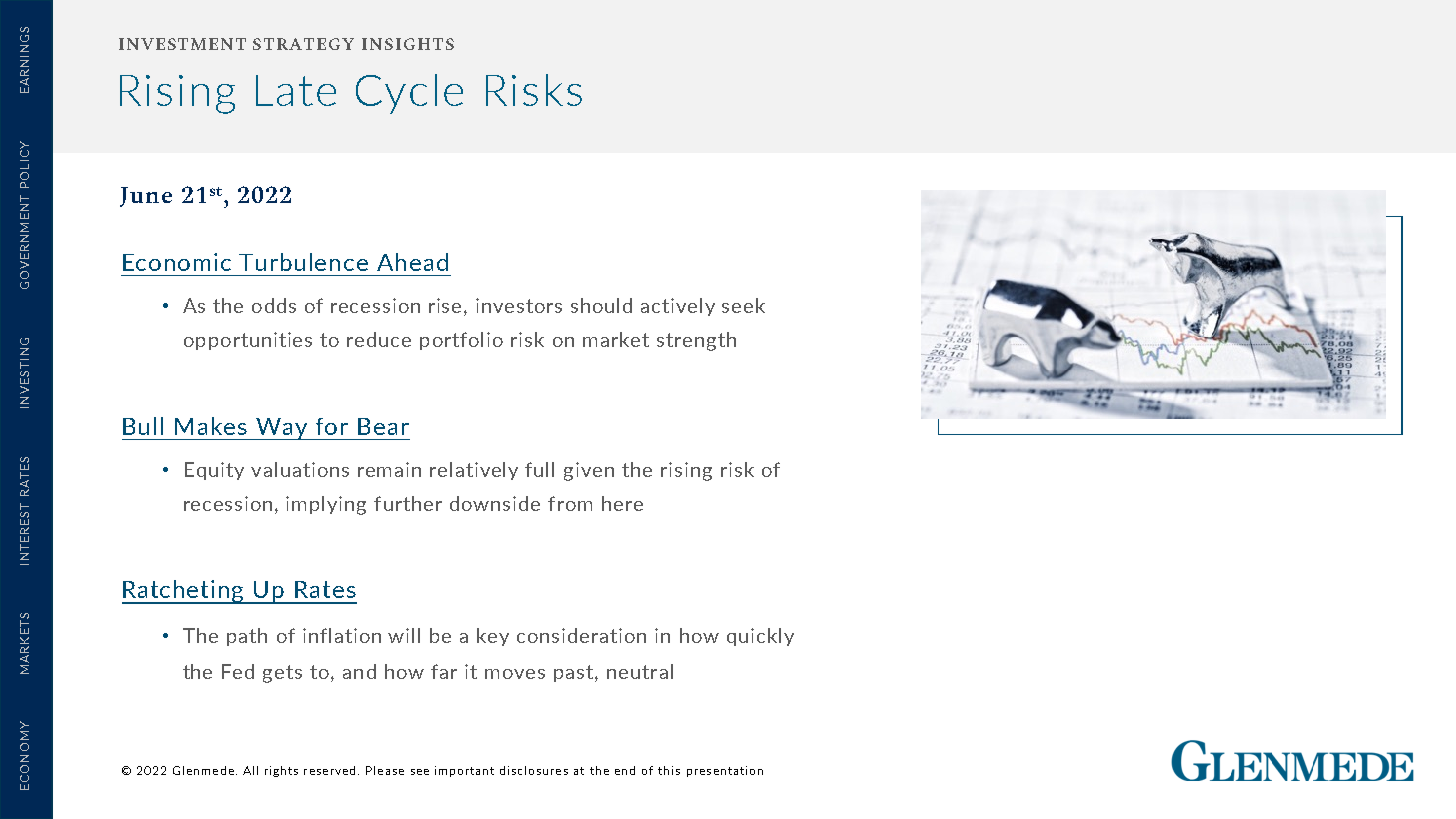  What do you see at coordinates (696, 341) in the screenshot?
I see `strength` at bounding box center [696, 341].
